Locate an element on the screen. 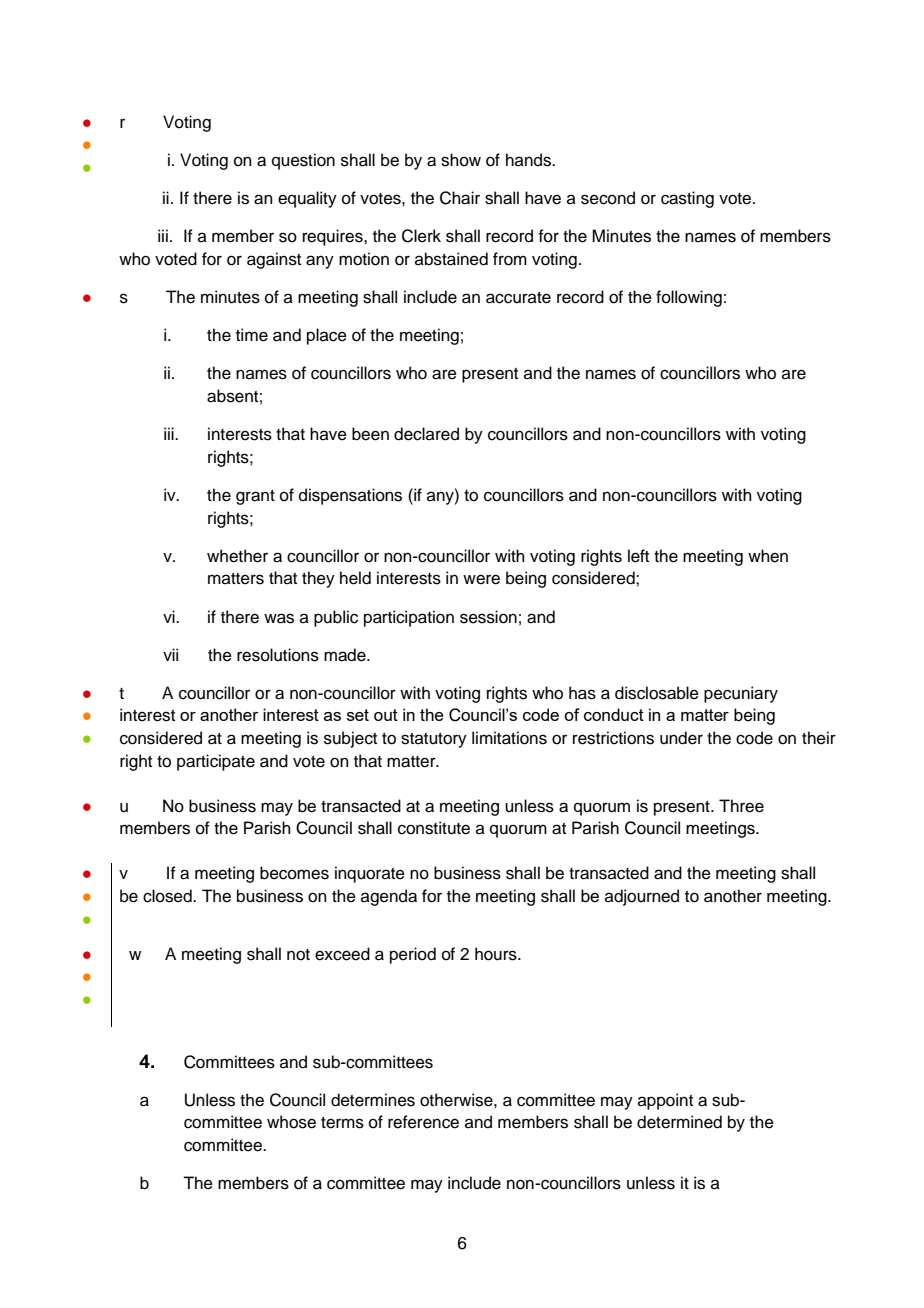 The height and width of the screenshot is (1308, 924). Chair is located at coordinates (460, 198).
